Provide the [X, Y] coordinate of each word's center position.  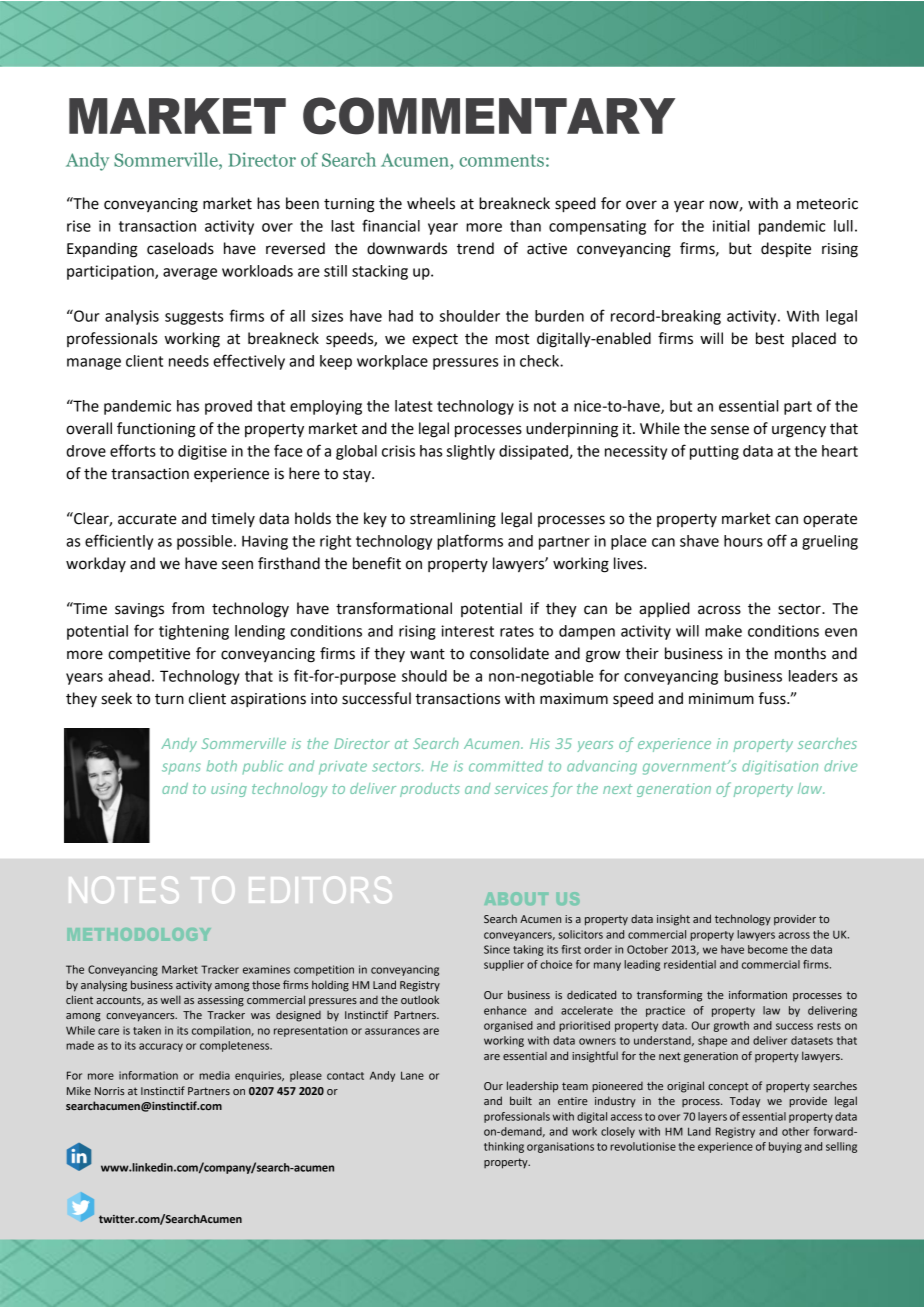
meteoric [827, 204]
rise [79, 226]
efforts [133, 450]
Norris [109, 1091]
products [430, 790]
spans [181, 768]
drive [840, 766]
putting [714, 452]
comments [501, 160]
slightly [471, 452]
